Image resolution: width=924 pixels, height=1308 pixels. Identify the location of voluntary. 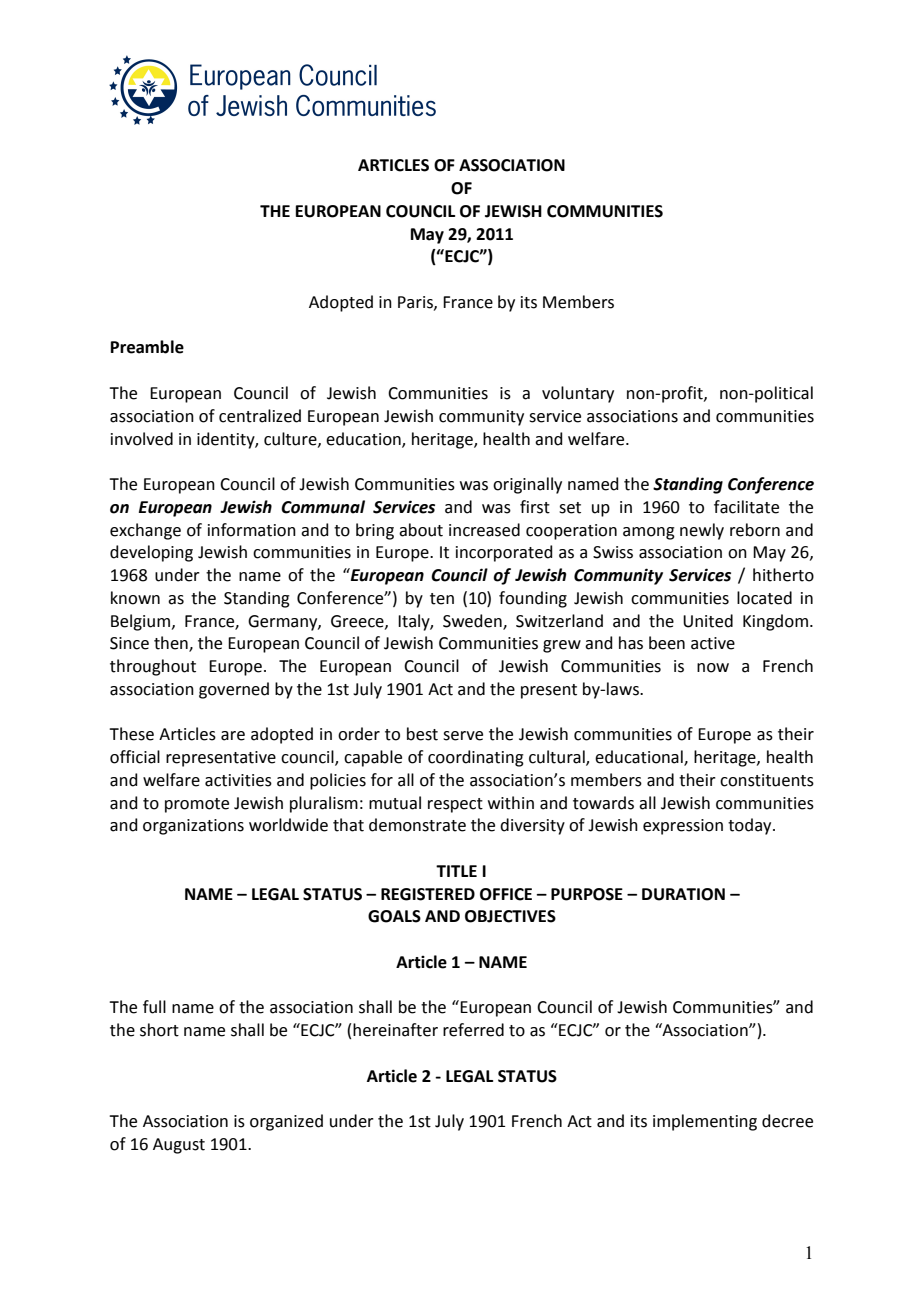
(578, 394).
